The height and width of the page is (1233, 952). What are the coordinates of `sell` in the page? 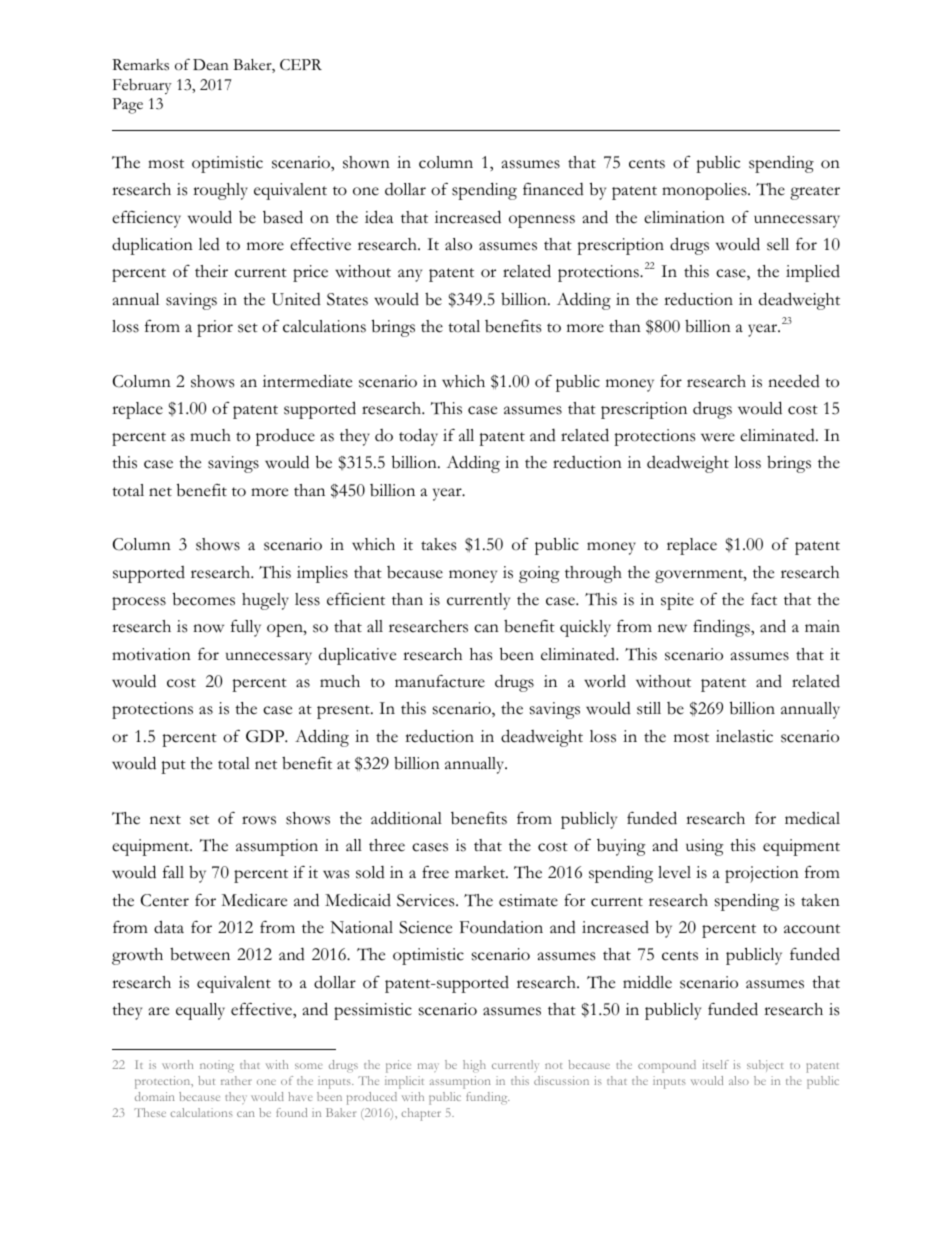 It's located at (778, 244).
